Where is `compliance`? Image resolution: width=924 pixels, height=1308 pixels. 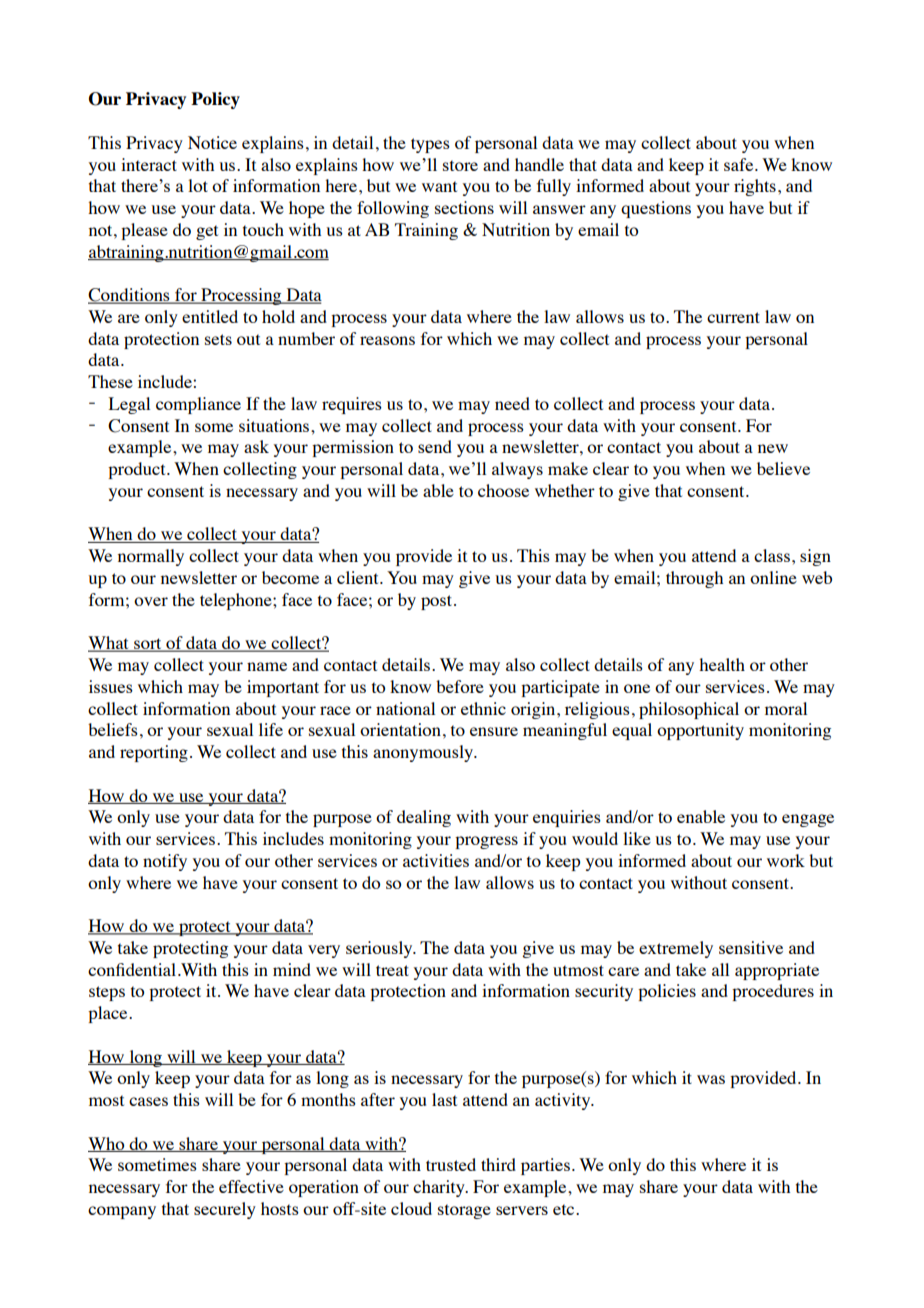
compliance is located at coordinates (198, 405).
